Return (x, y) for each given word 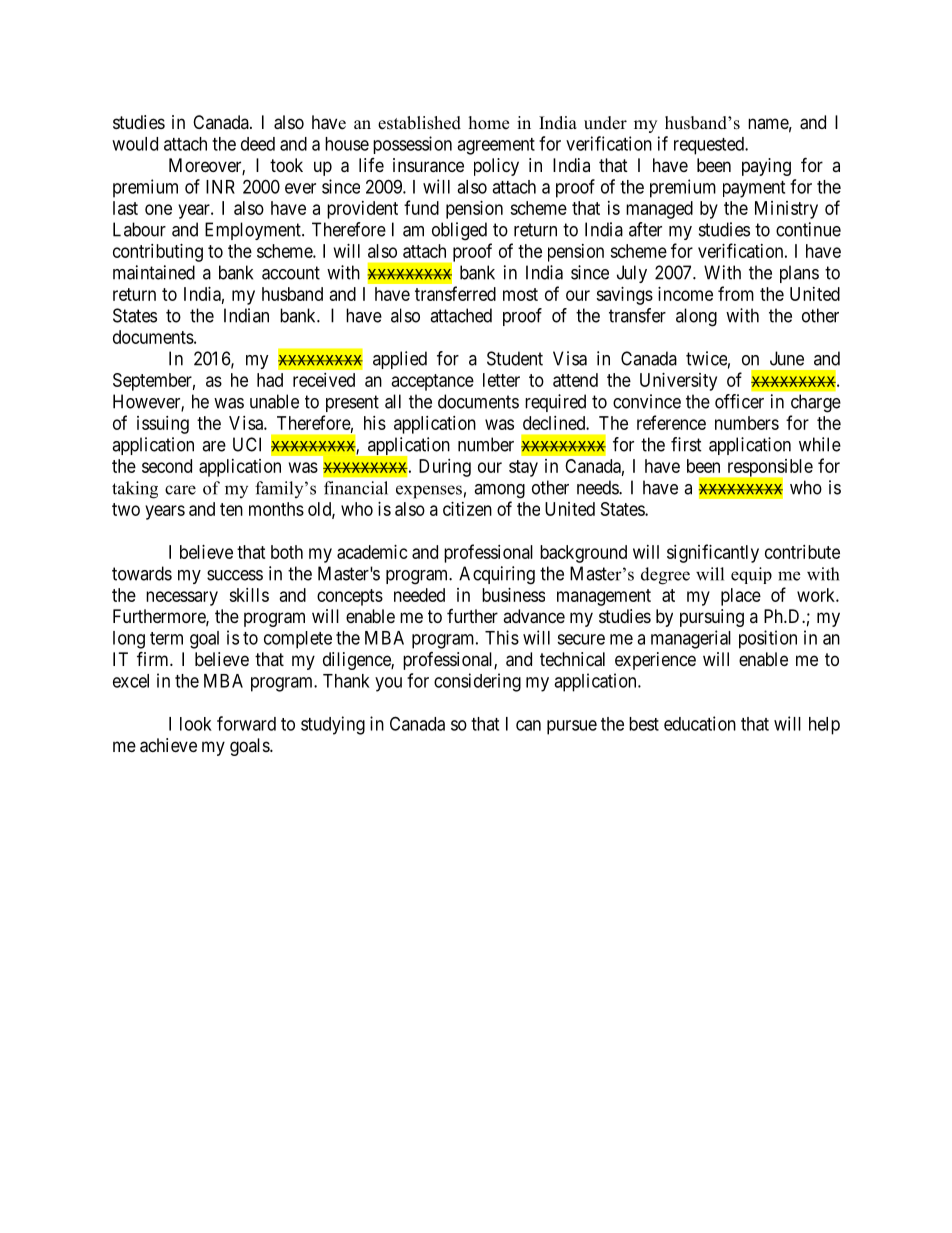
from (736, 293)
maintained (154, 272)
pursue (572, 727)
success (235, 575)
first (686, 444)
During (445, 468)
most (520, 294)
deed (258, 144)
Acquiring (497, 575)
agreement (496, 146)
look (196, 724)
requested (710, 146)
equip (751, 575)
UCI (247, 444)
